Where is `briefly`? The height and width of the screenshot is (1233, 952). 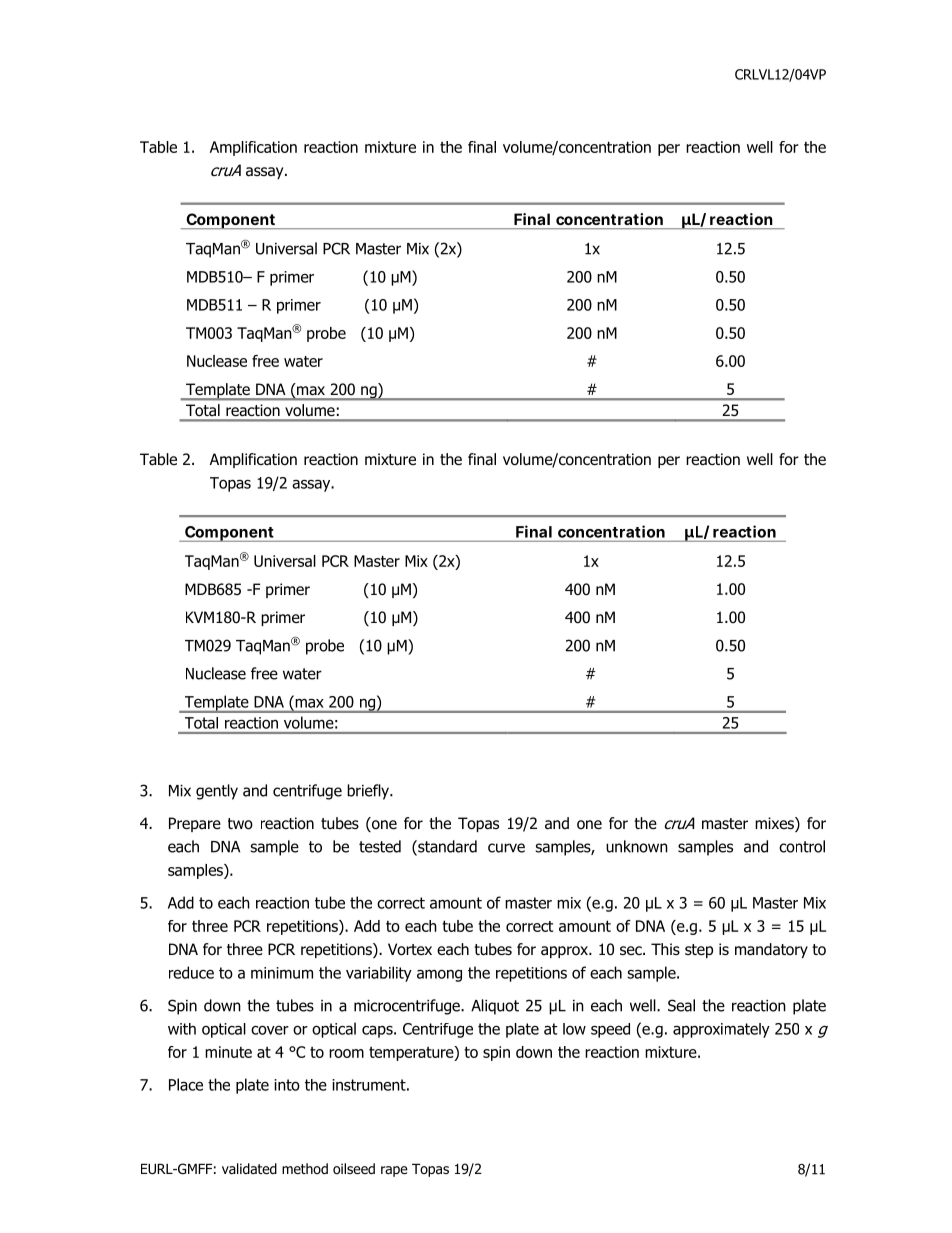
briefly is located at coordinates (369, 792).
